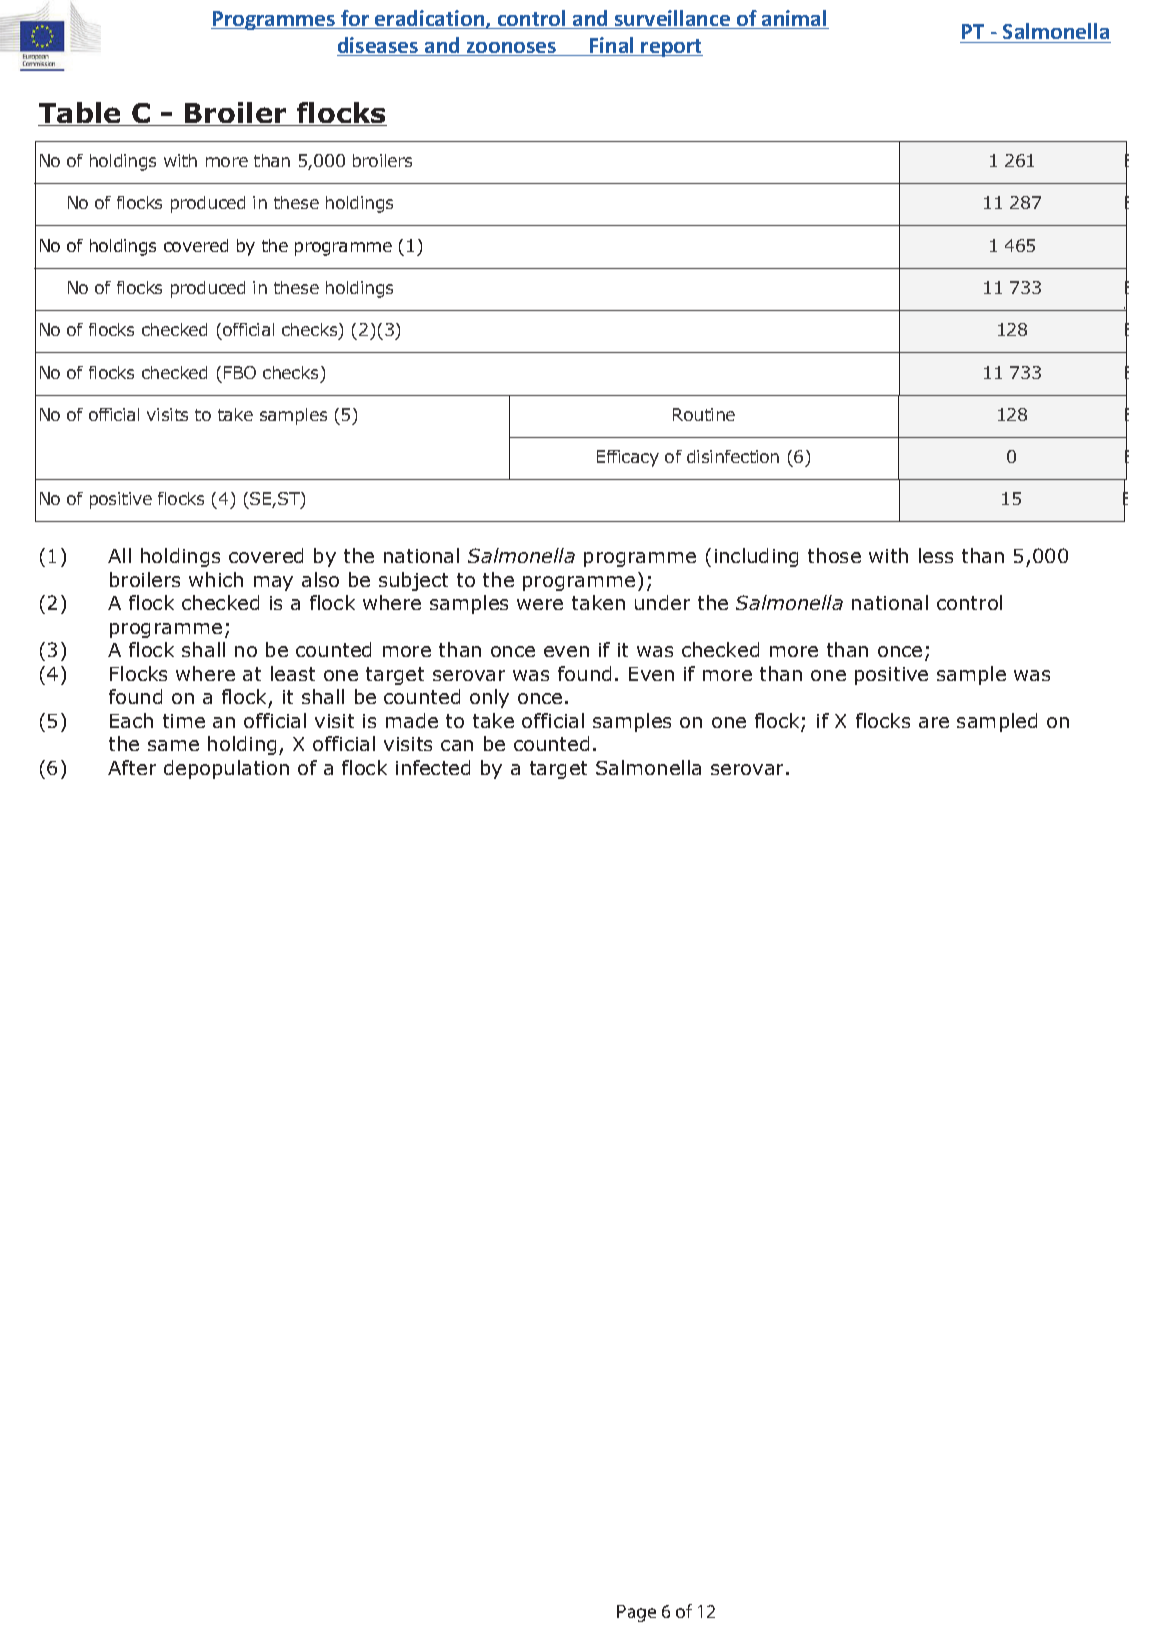 The image size is (1166, 1649). I want to click on eradication, so click(430, 19).
